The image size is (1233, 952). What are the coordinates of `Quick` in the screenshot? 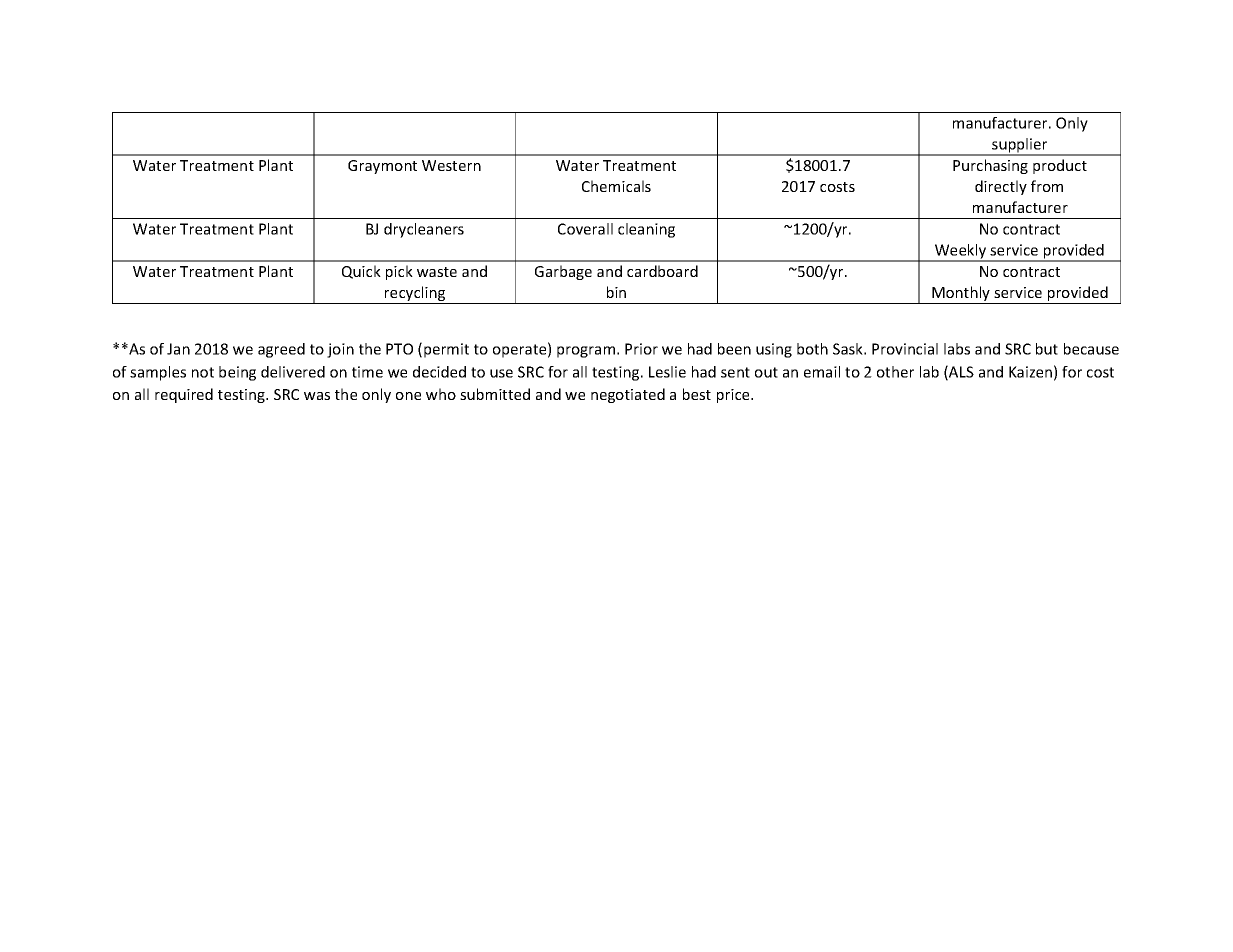 It's located at (361, 272).
